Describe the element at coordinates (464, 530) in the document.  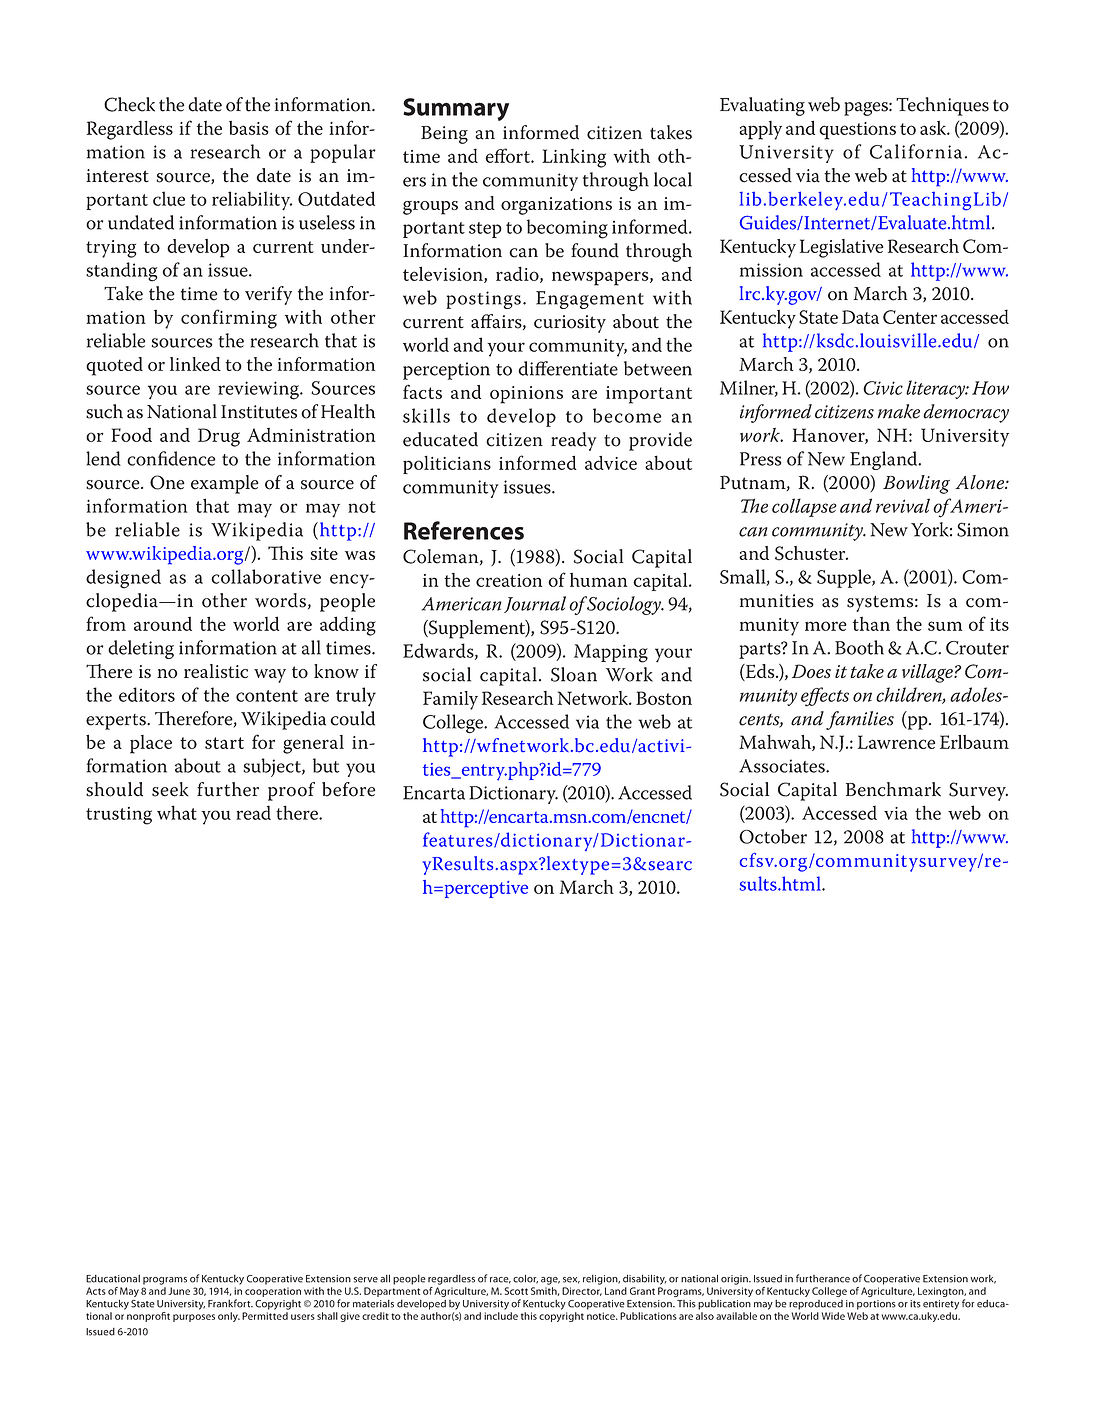
I see `References` at that location.
